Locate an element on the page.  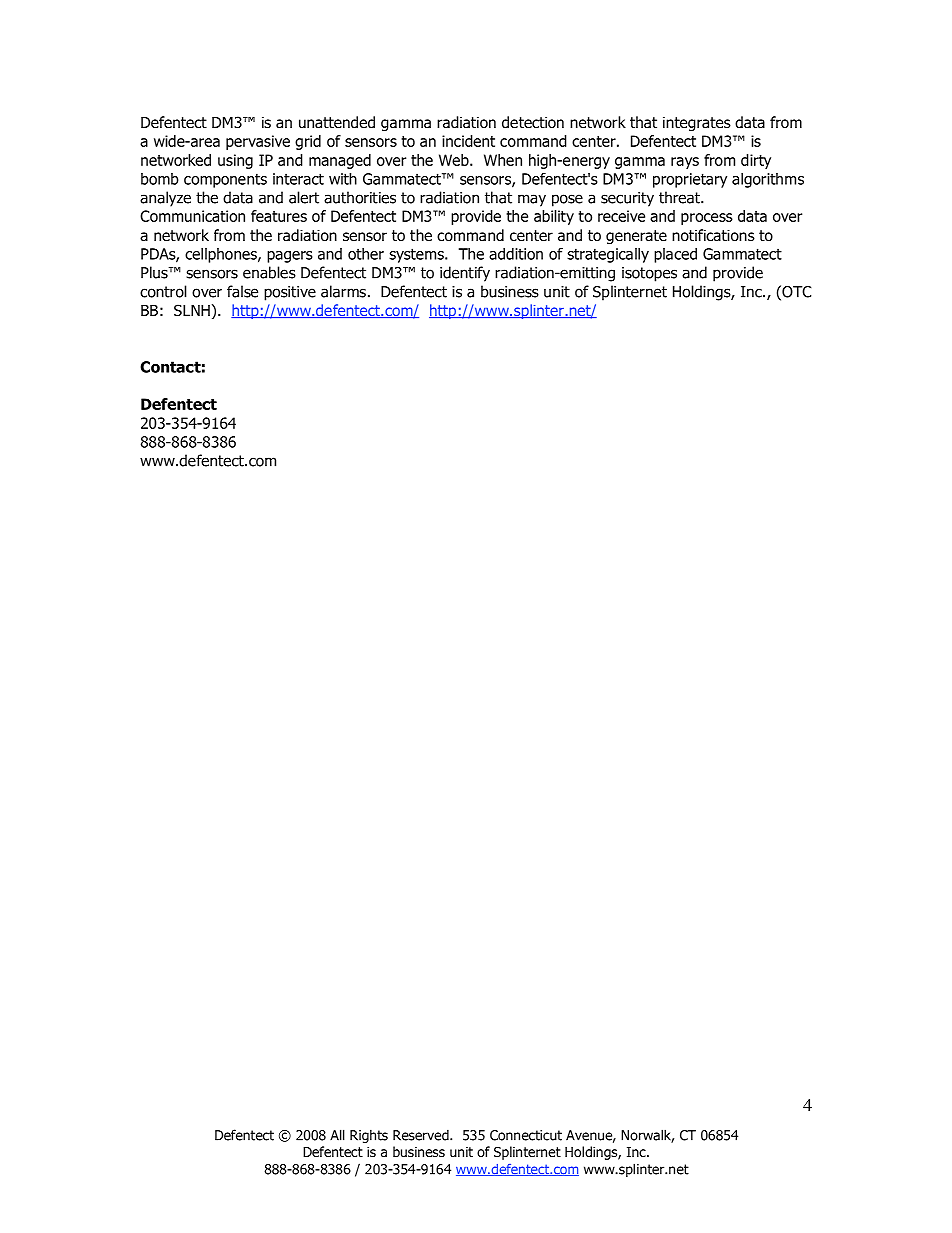
isotopes is located at coordinates (649, 274).
